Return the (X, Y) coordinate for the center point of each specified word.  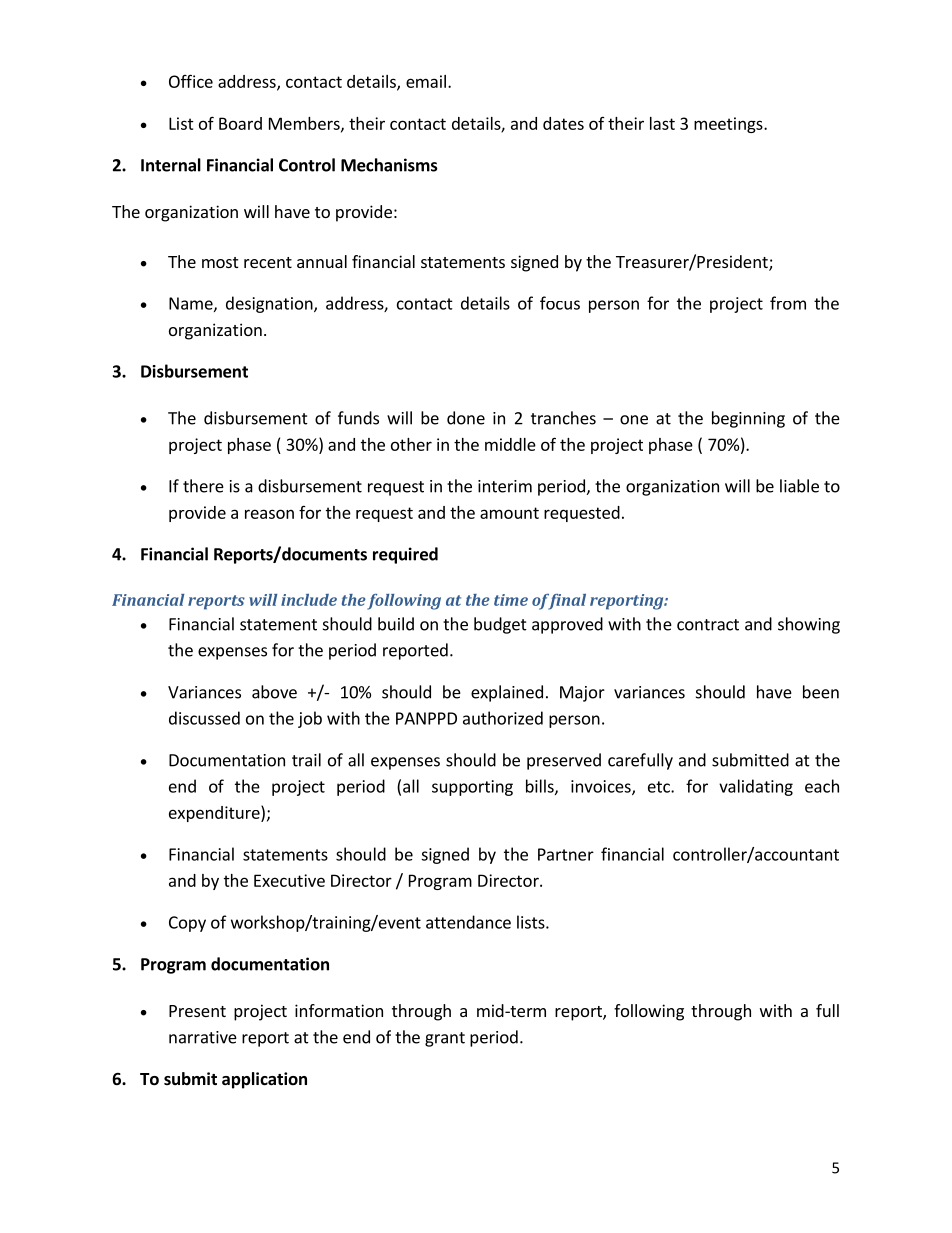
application (264, 1080)
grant (445, 1039)
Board (240, 123)
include (309, 600)
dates (563, 123)
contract (708, 625)
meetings (729, 125)
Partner (566, 854)
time (511, 600)
